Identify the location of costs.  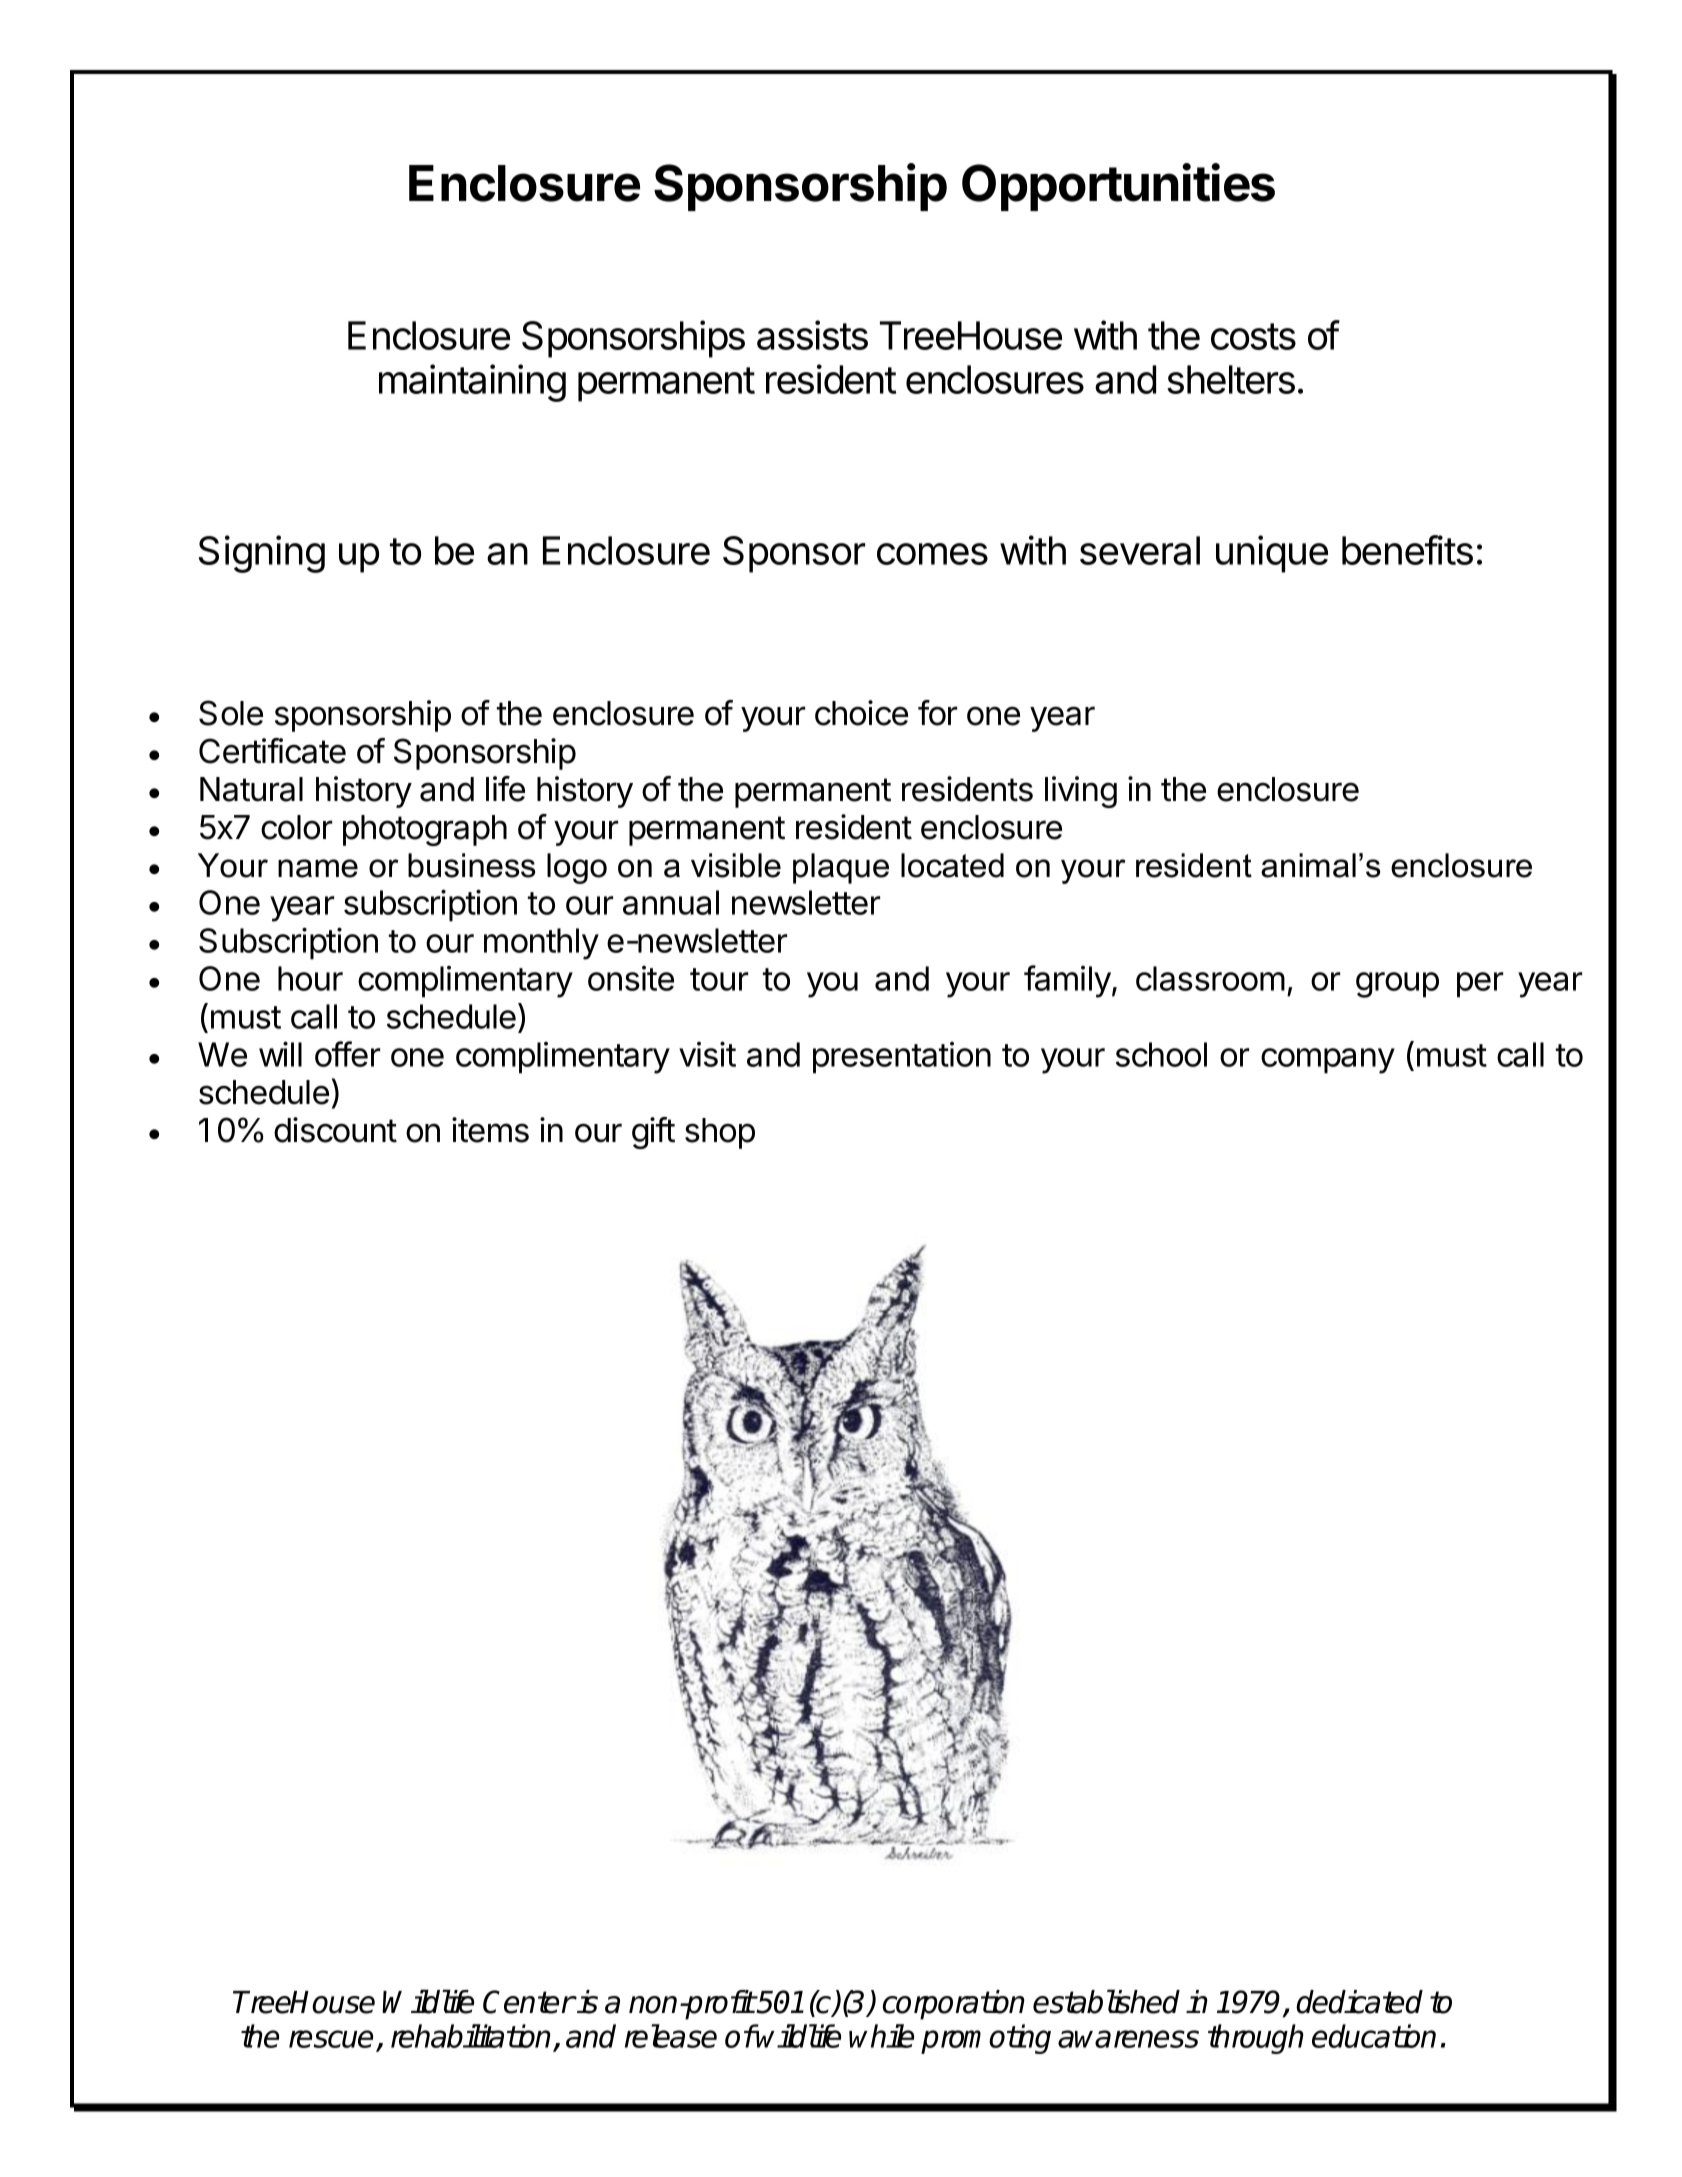
(1253, 336).
